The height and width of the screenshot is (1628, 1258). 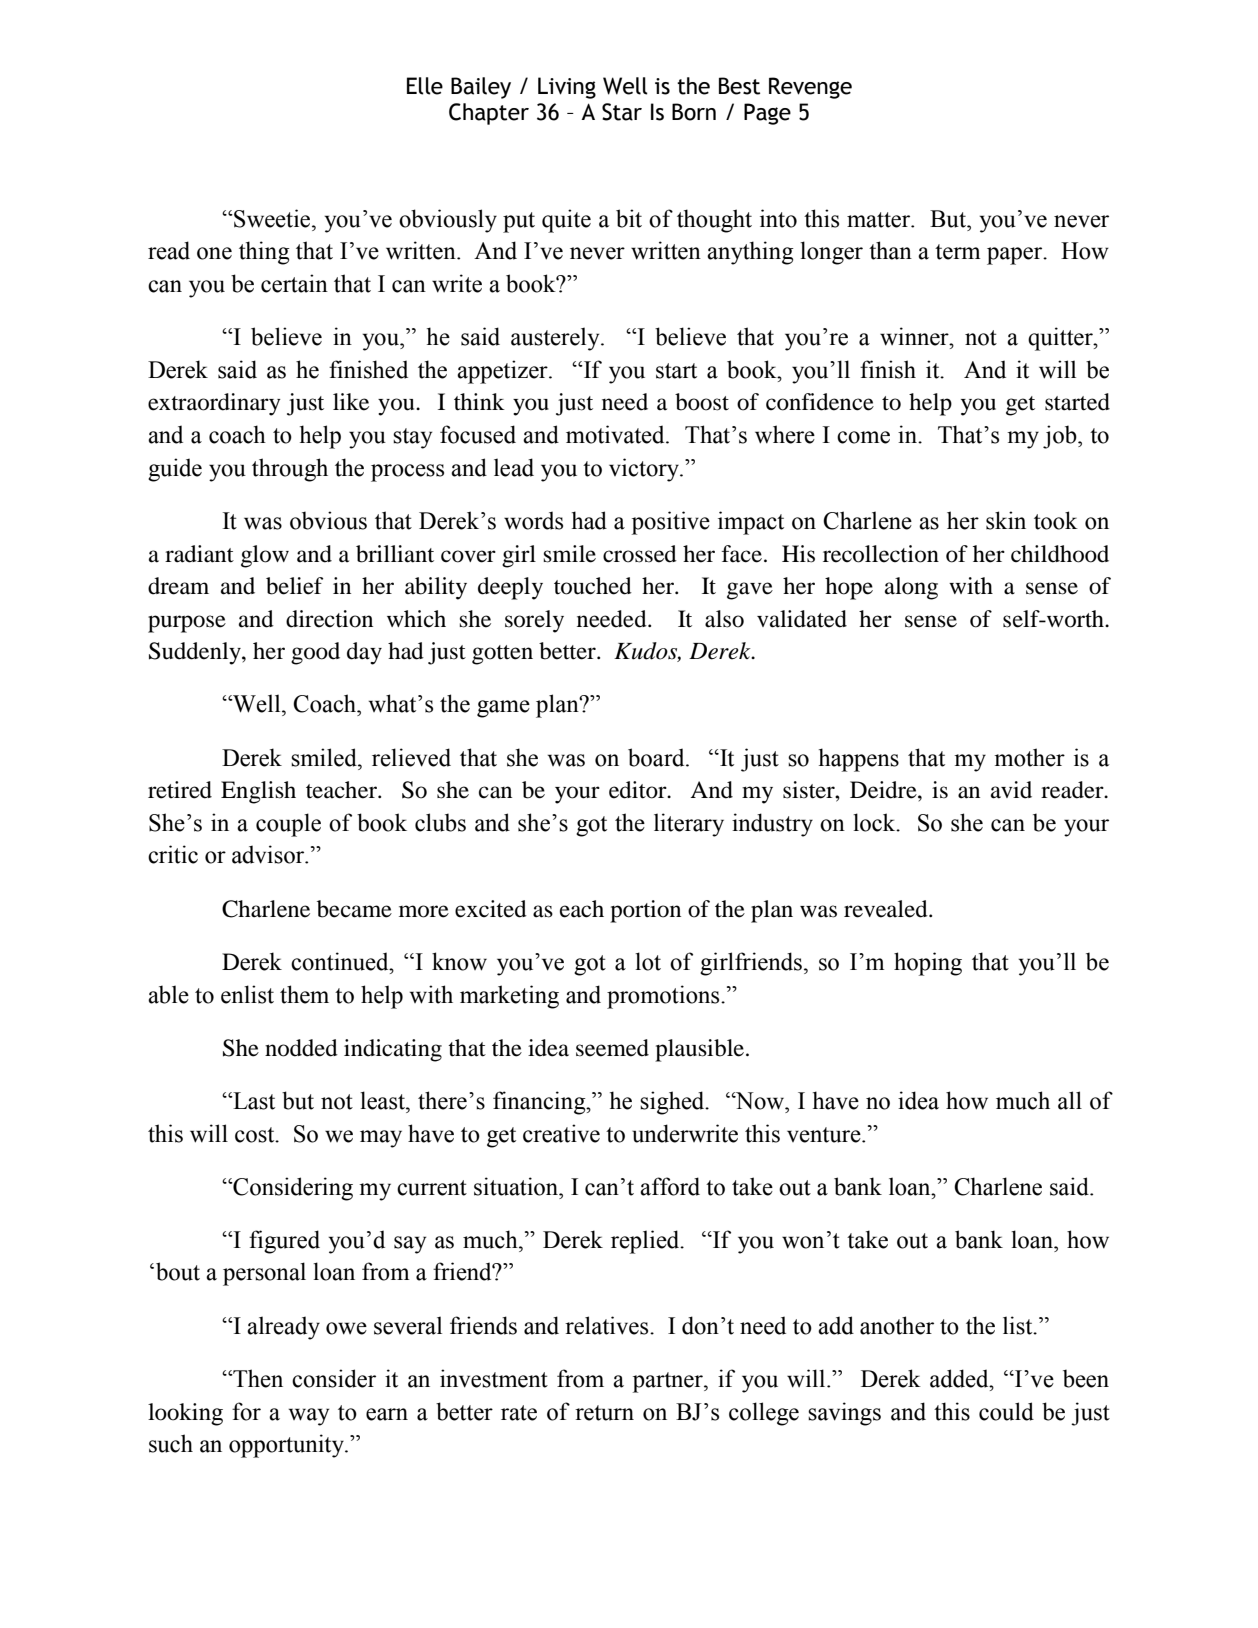 I want to click on return, so click(x=604, y=1413).
